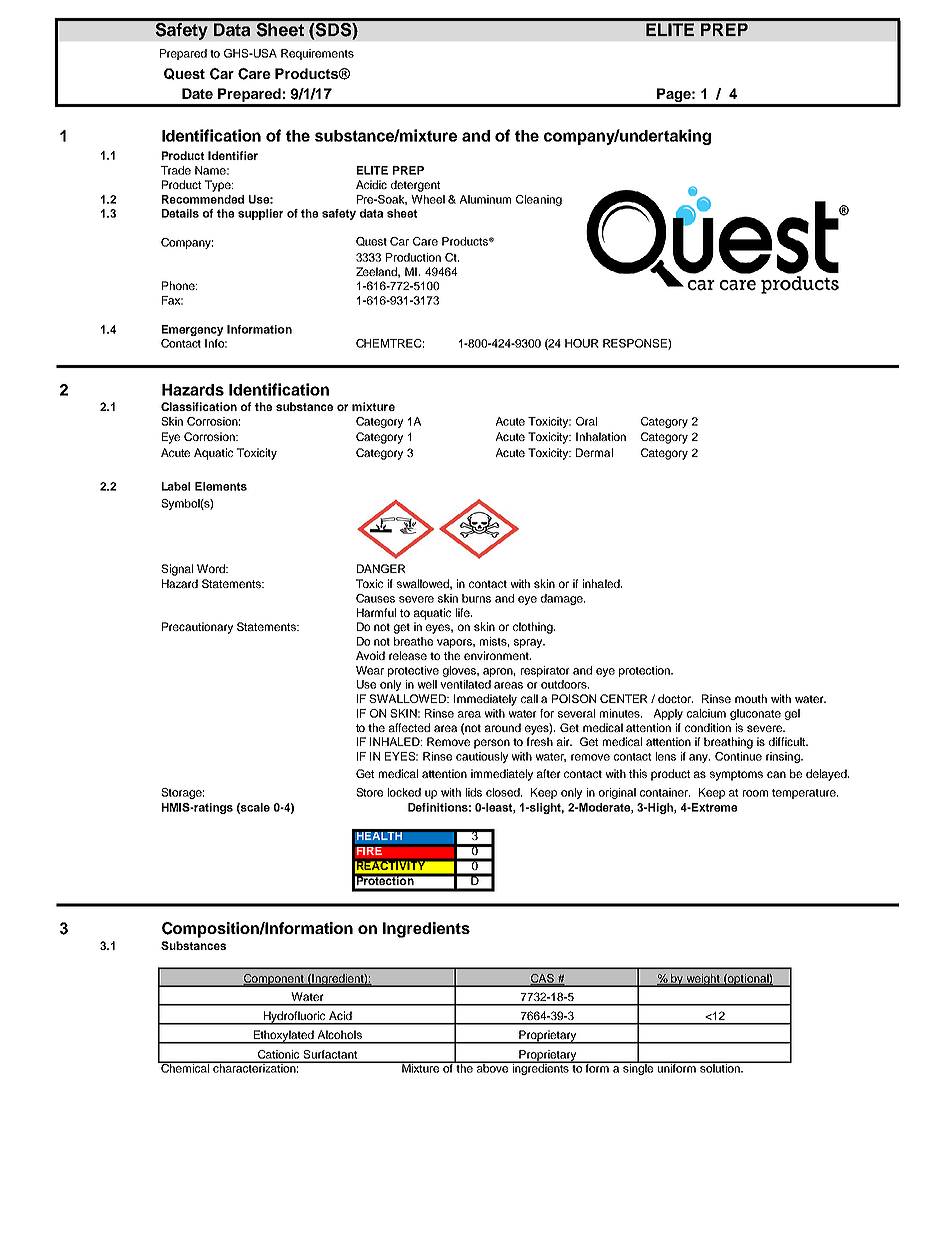  What do you see at coordinates (369, 792) in the screenshot?
I see `Store` at bounding box center [369, 792].
